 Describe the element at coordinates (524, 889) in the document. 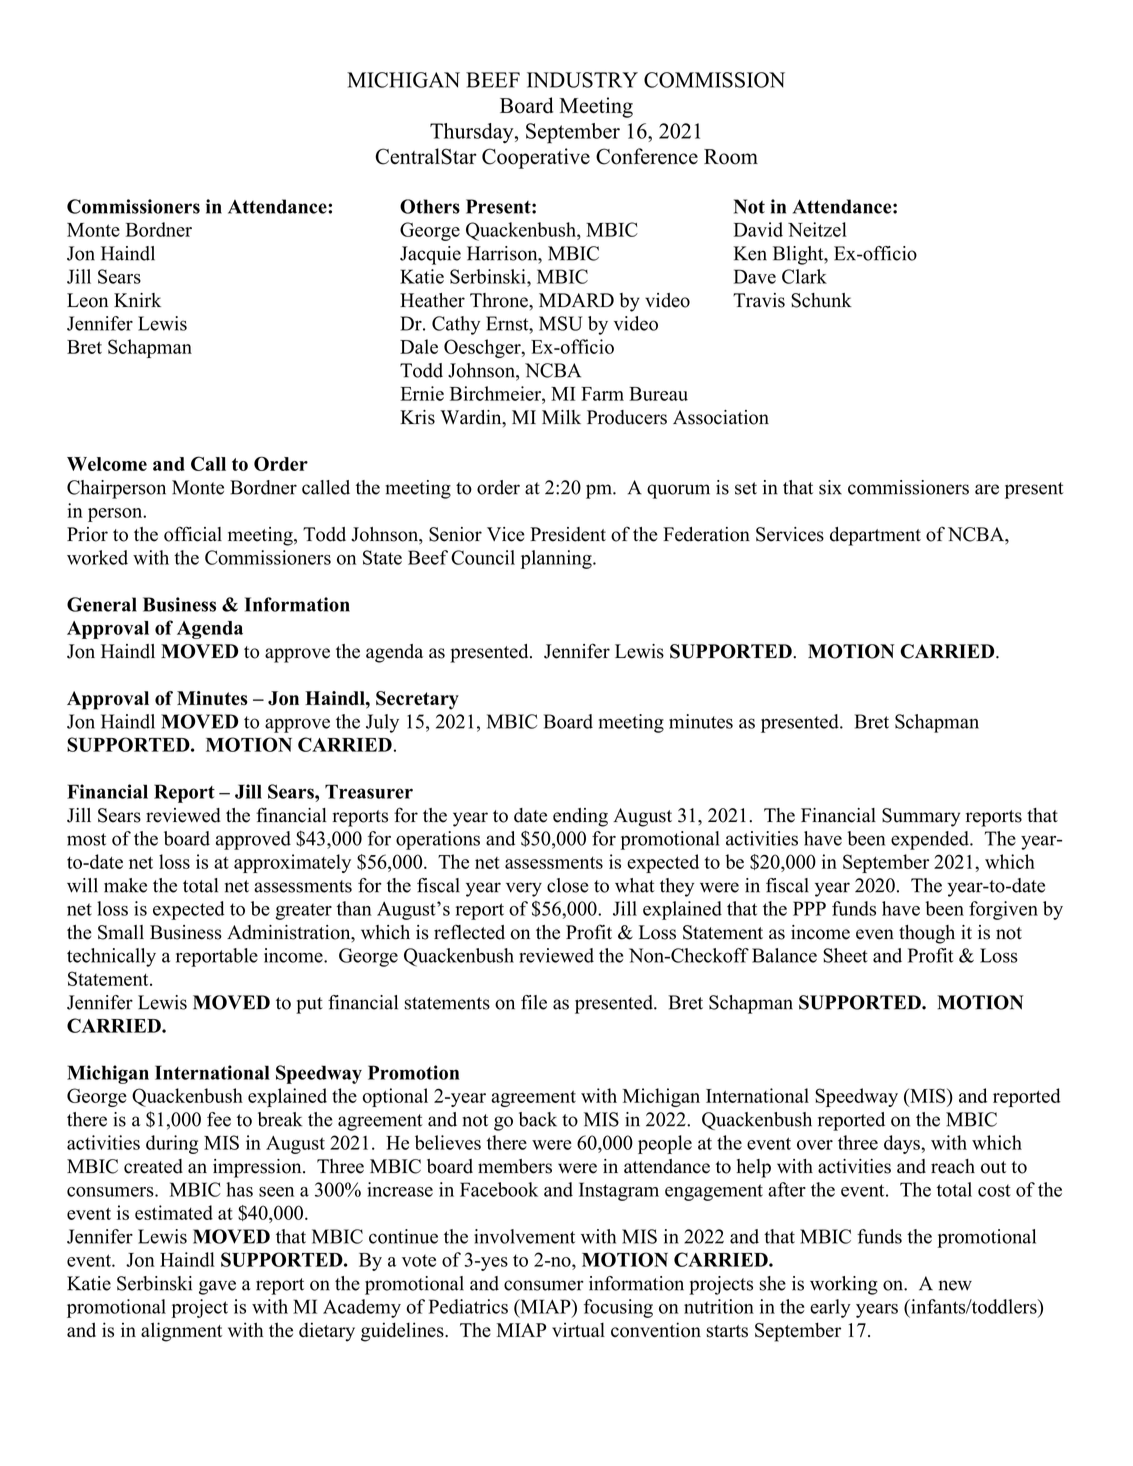

I see `very` at that location.
